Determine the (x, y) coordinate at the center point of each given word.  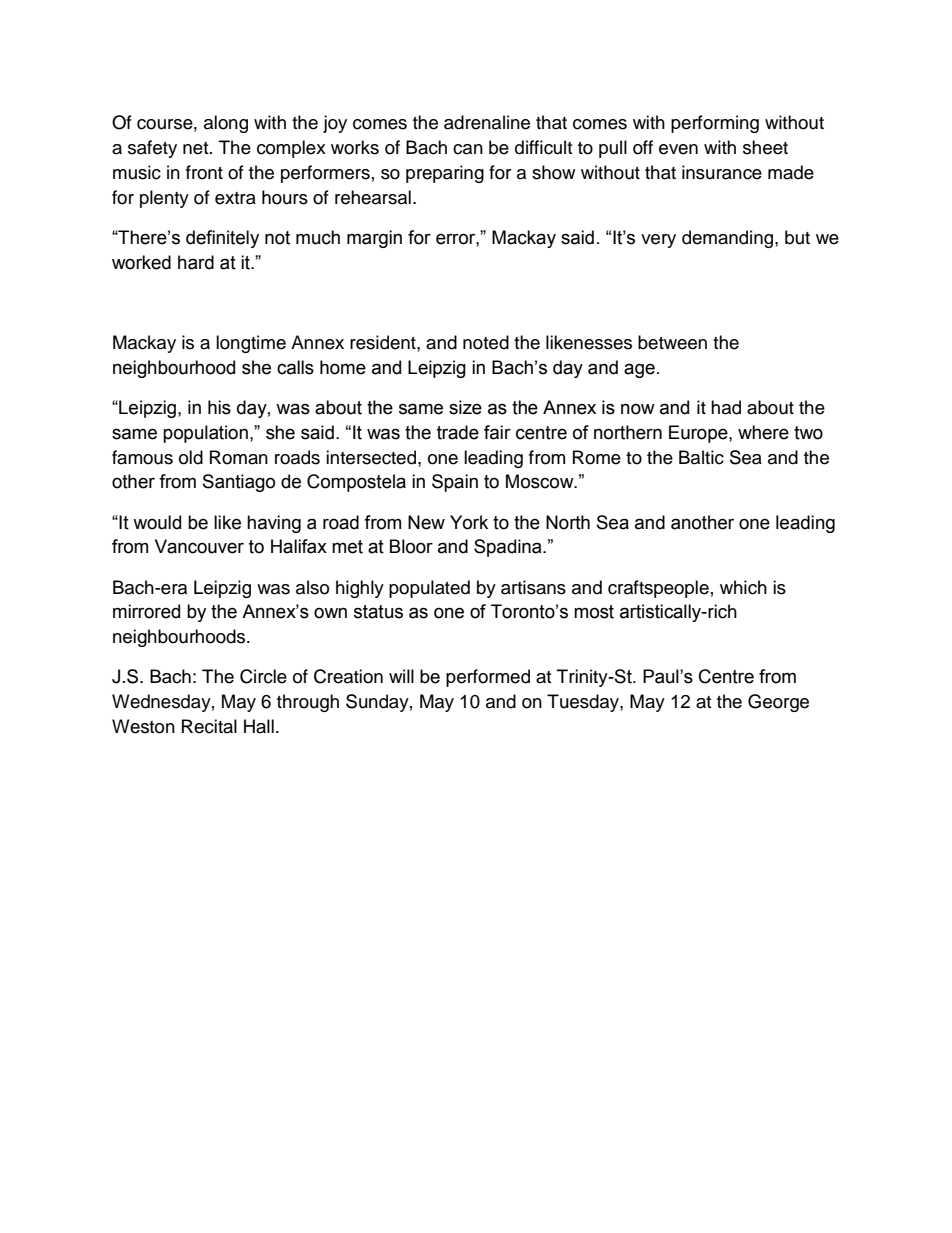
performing (715, 124)
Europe (699, 434)
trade (458, 432)
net (197, 148)
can (468, 149)
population (205, 434)
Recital (209, 726)
